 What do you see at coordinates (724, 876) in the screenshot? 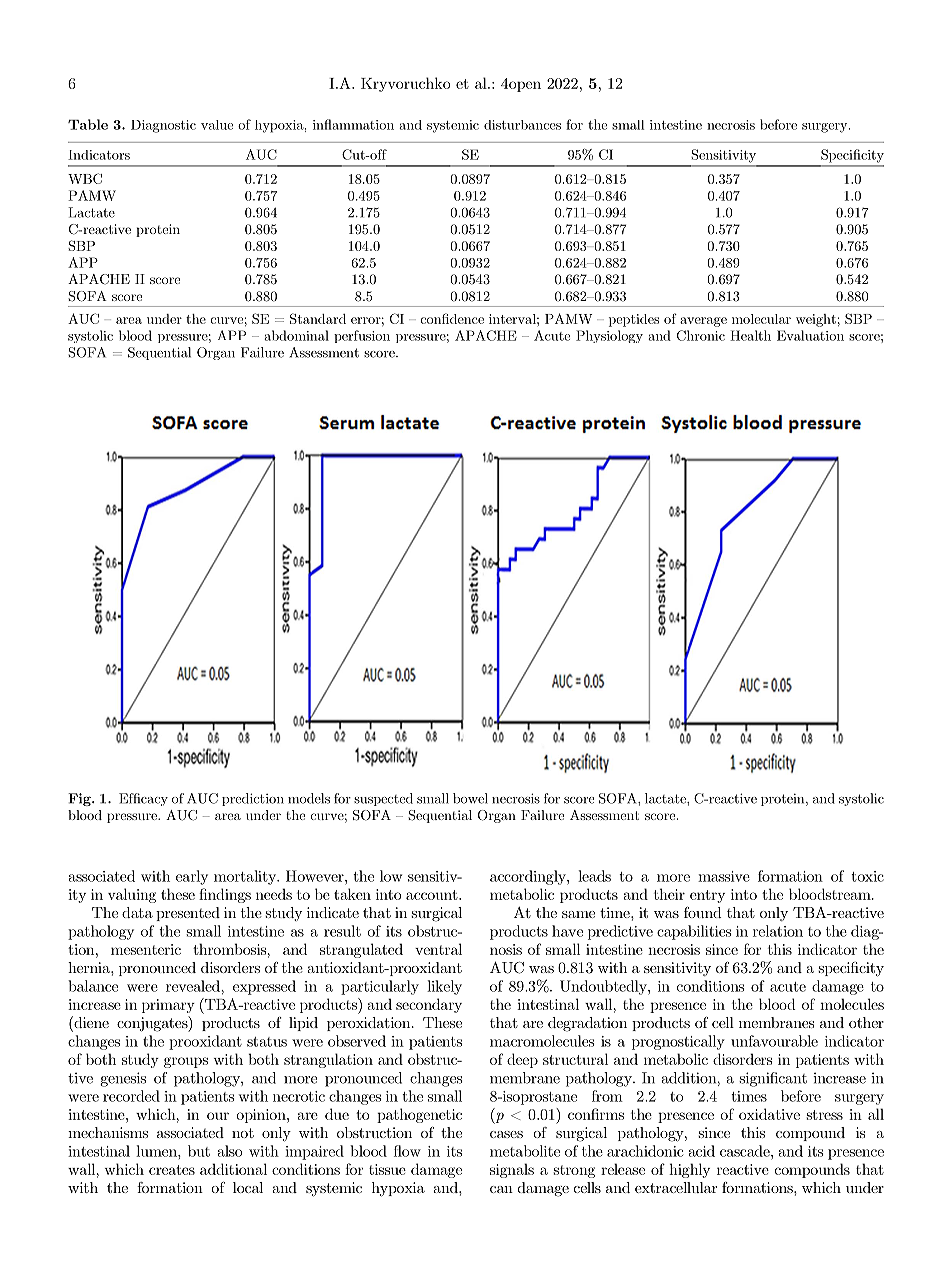
I see `massive` at bounding box center [724, 876].
